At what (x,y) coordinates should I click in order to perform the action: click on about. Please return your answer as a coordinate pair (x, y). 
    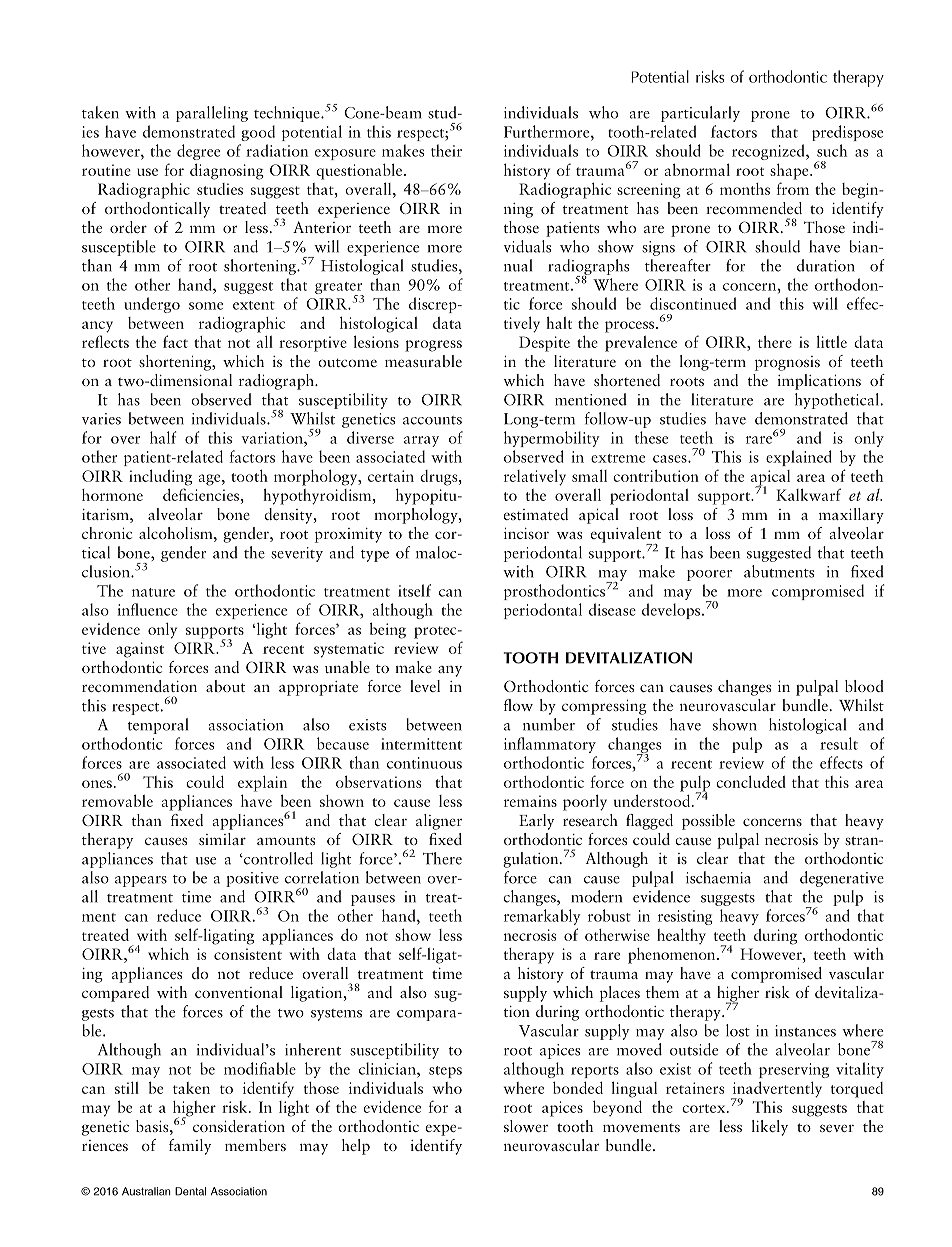
    Looking at the image, I should click on (225, 686).
